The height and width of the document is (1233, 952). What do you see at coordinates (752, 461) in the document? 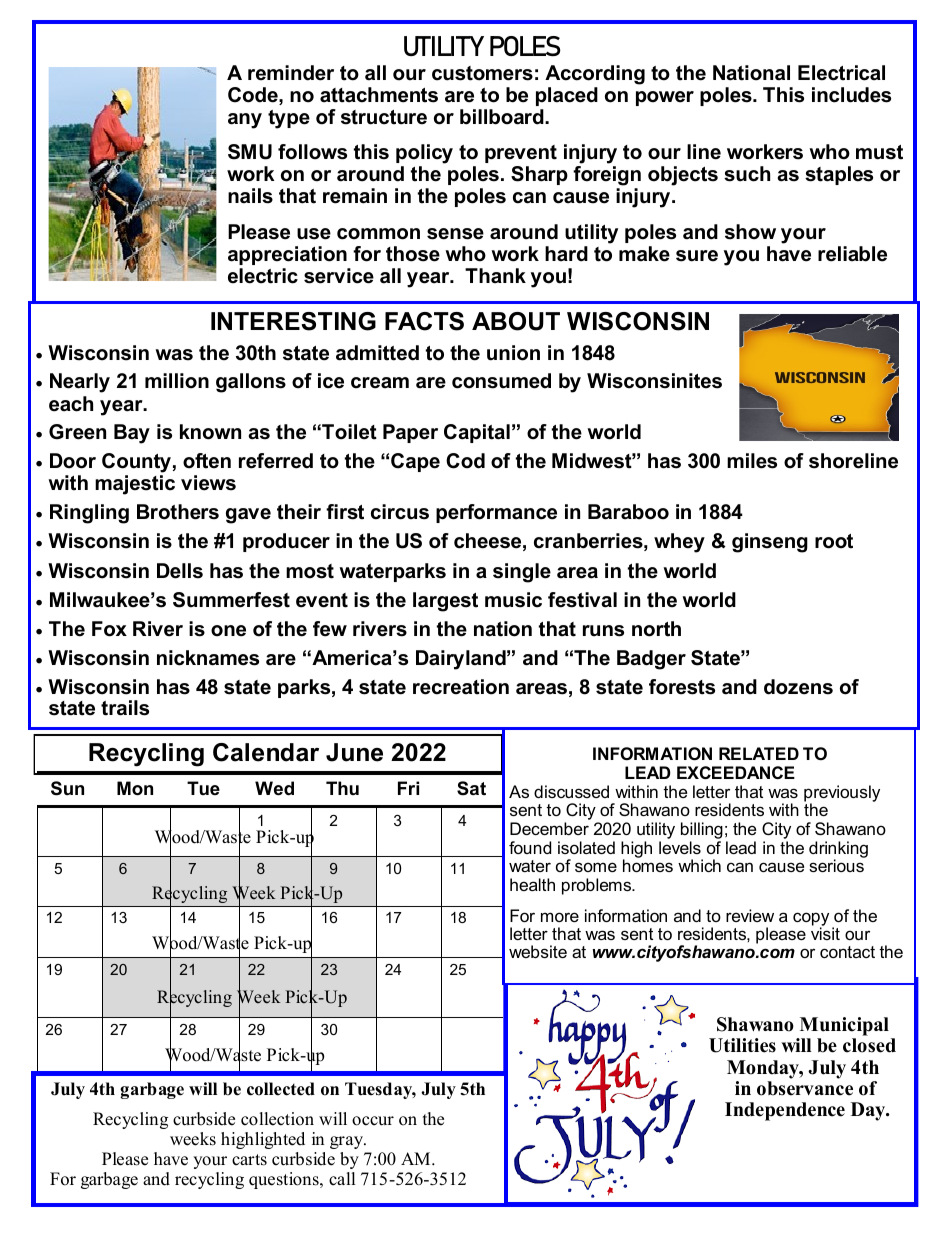
I see `miles` at bounding box center [752, 461].
